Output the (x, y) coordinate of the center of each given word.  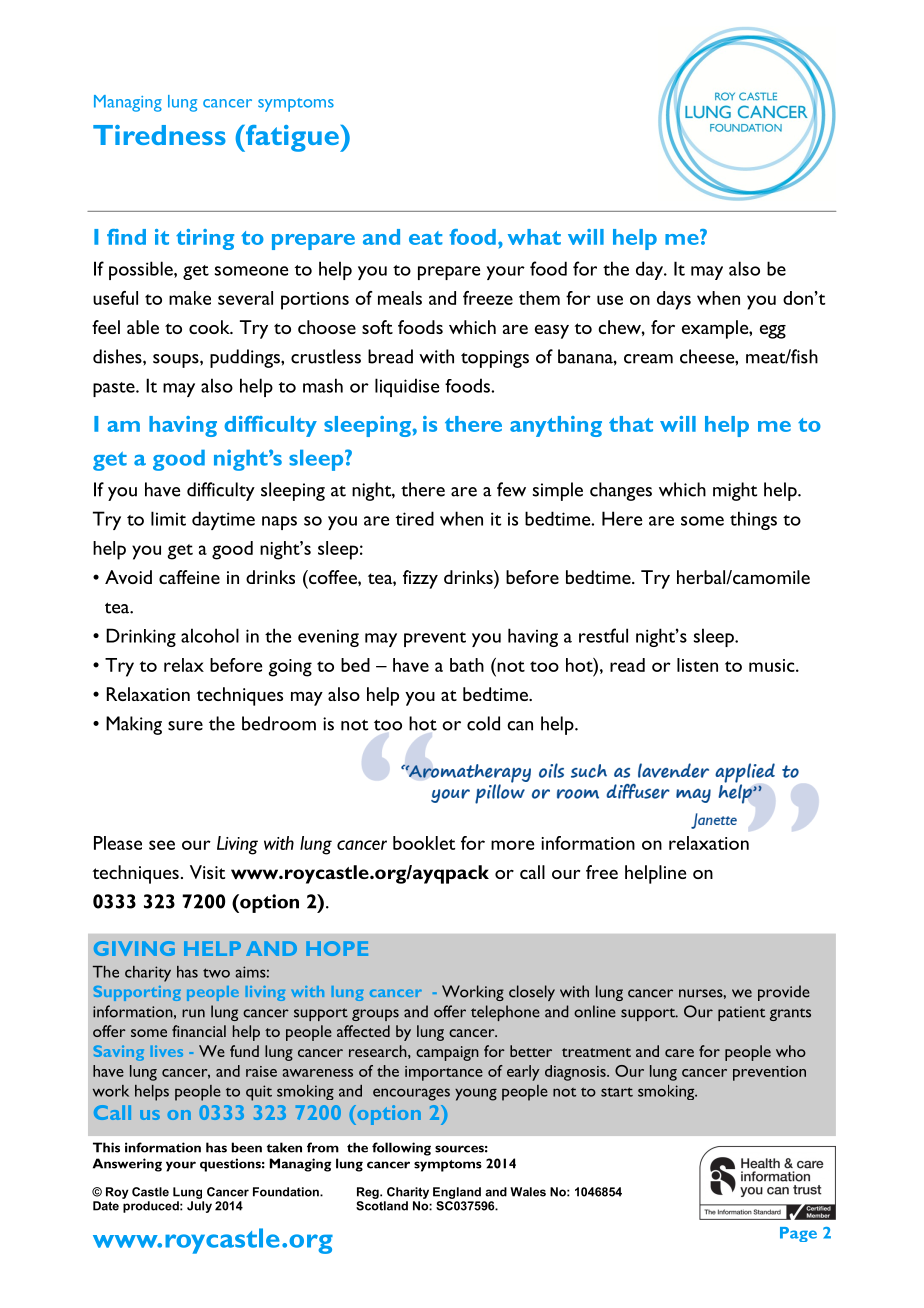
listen (697, 665)
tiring (205, 239)
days (674, 300)
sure (185, 726)
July (199, 1207)
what (534, 237)
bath (467, 665)
